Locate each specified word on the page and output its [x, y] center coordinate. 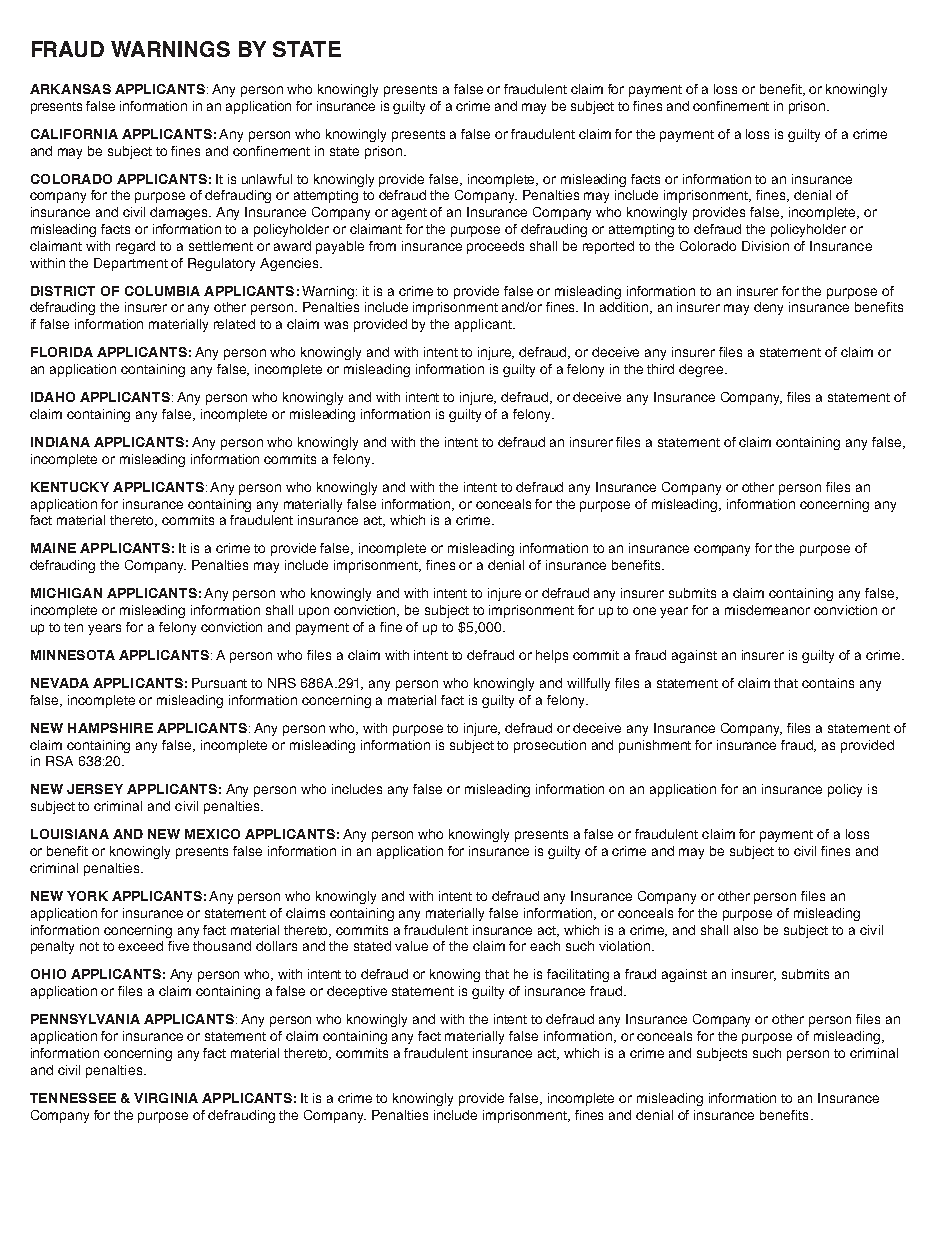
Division [765, 246]
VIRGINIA [166, 1098]
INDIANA [60, 442]
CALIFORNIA [74, 134]
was [336, 325]
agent [409, 214]
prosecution [550, 746]
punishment [655, 746]
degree [702, 370]
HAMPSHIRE [110, 728]
